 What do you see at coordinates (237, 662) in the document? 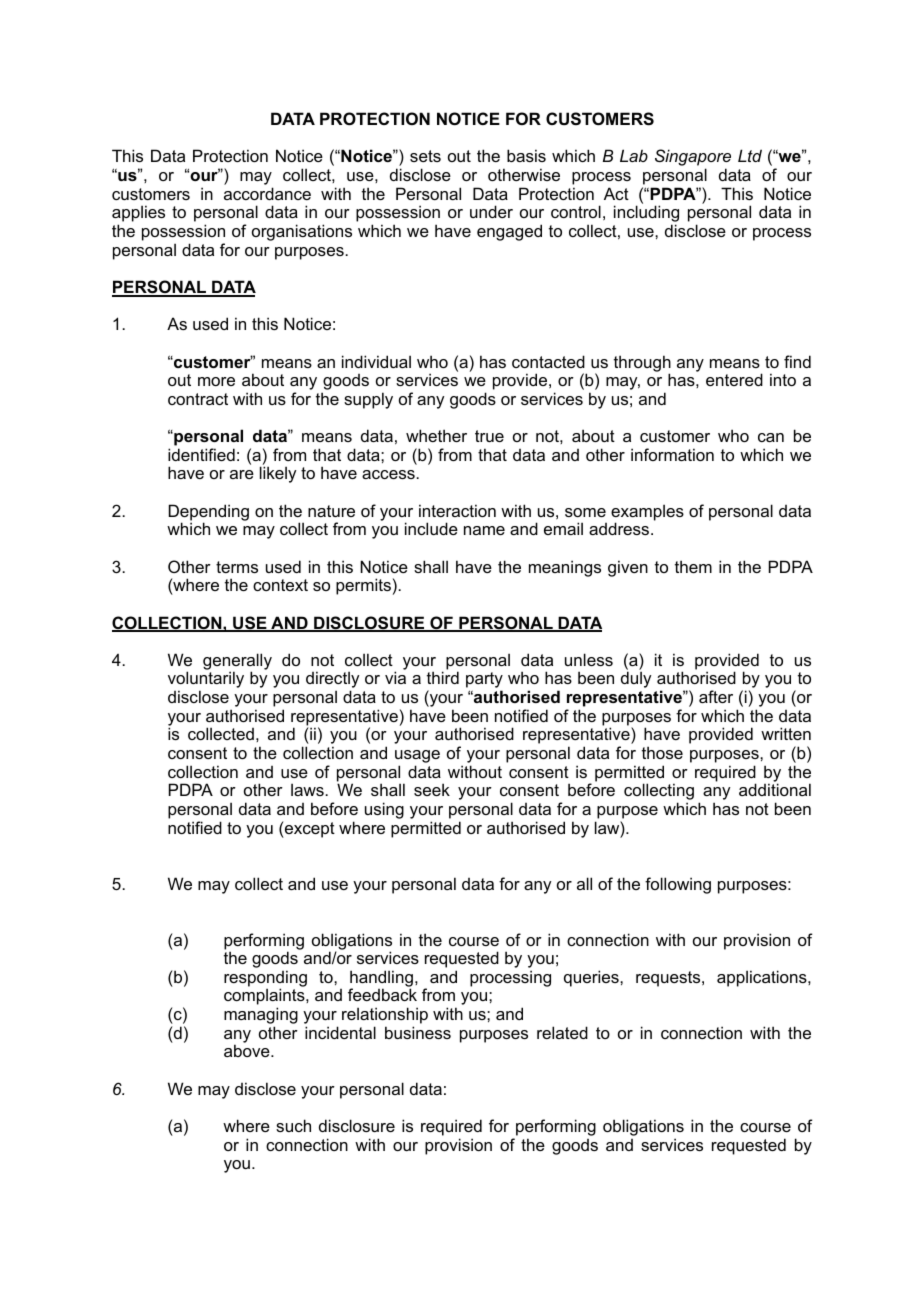
I see `generally` at bounding box center [237, 662].
